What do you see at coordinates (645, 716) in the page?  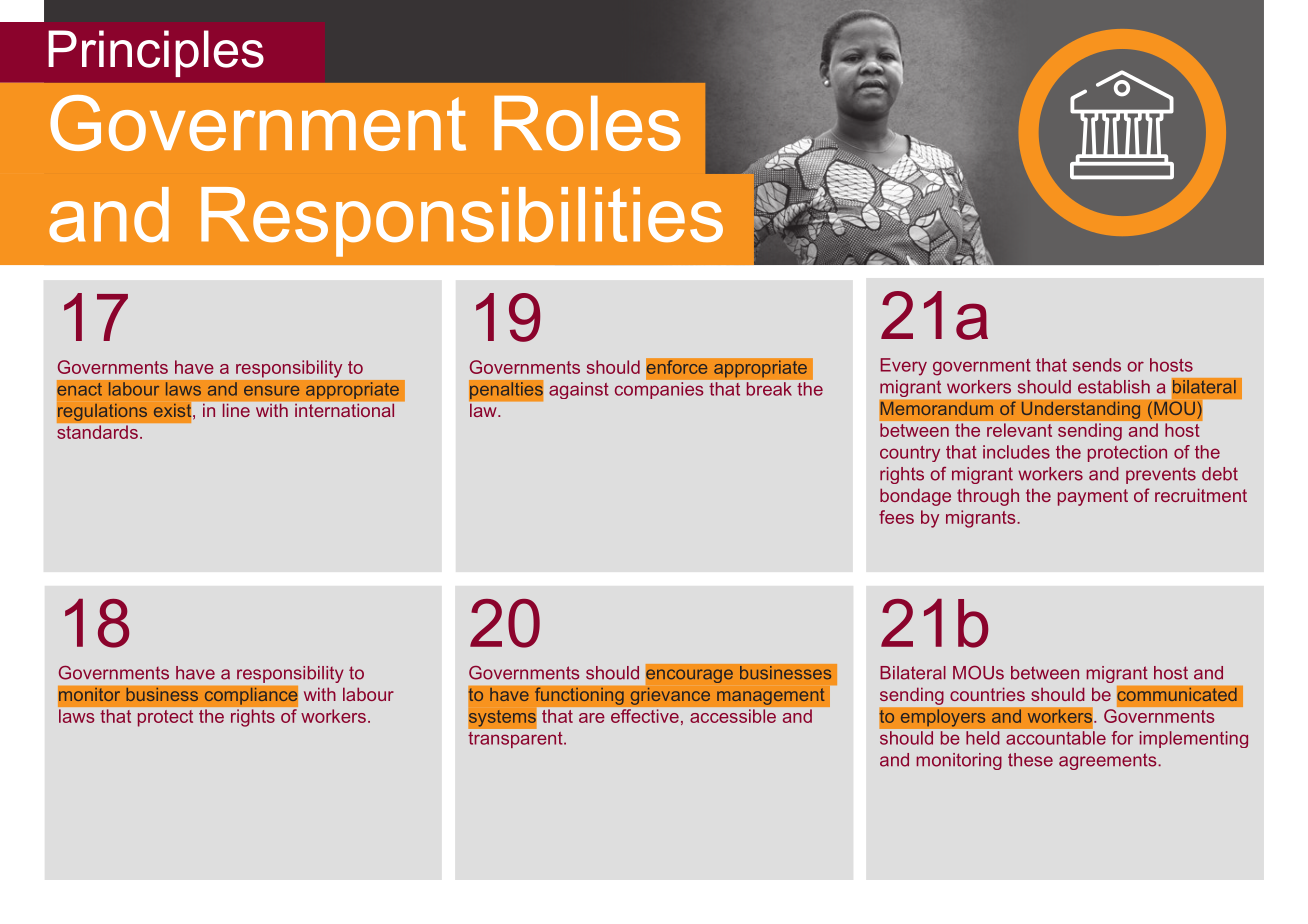 I see `effective` at bounding box center [645, 716].
